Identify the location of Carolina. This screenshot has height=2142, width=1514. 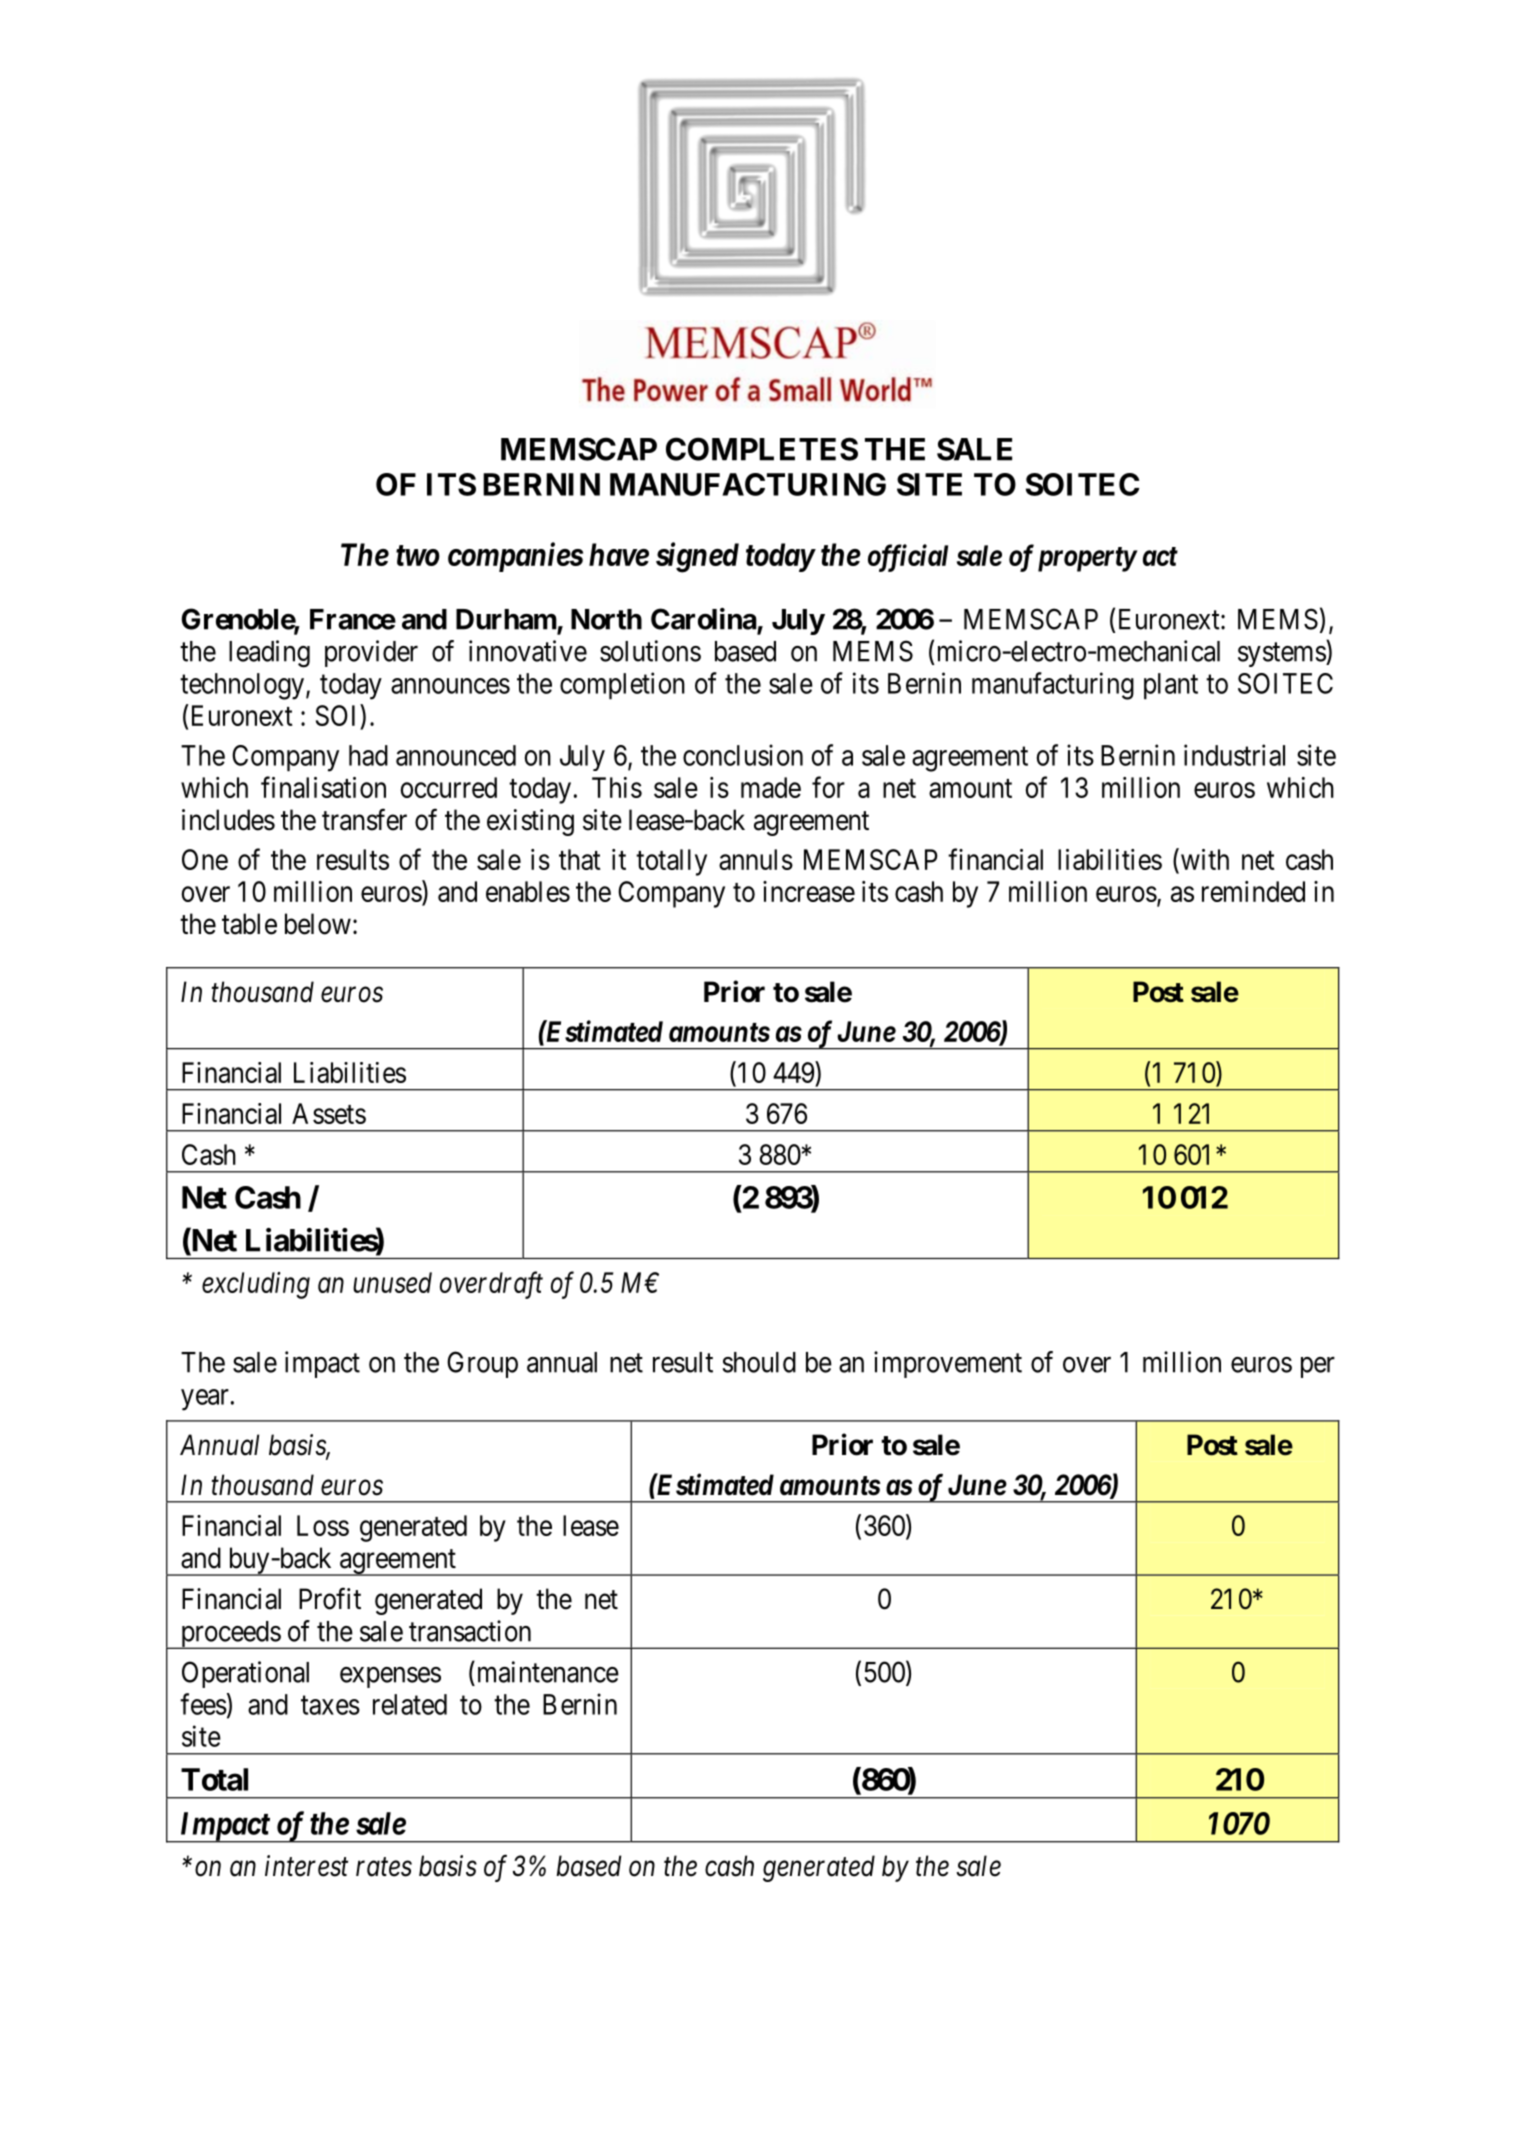
(704, 619).
